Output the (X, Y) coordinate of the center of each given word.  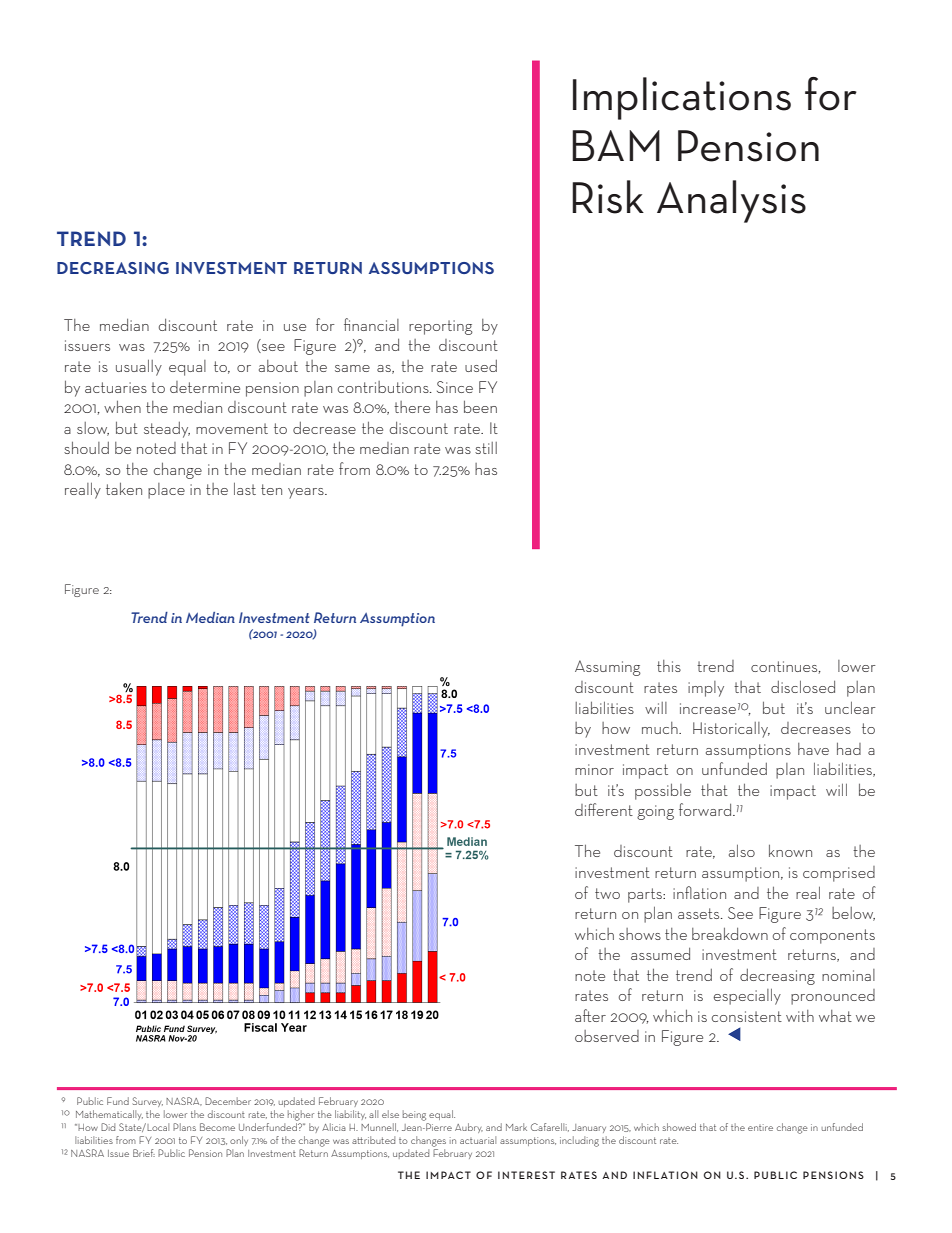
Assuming (608, 668)
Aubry (469, 1128)
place (166, 491)
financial (371, 324)
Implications (682, 98)
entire (760, 1127)
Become (217, 1127)
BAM (616, 145)
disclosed (803, 686)
